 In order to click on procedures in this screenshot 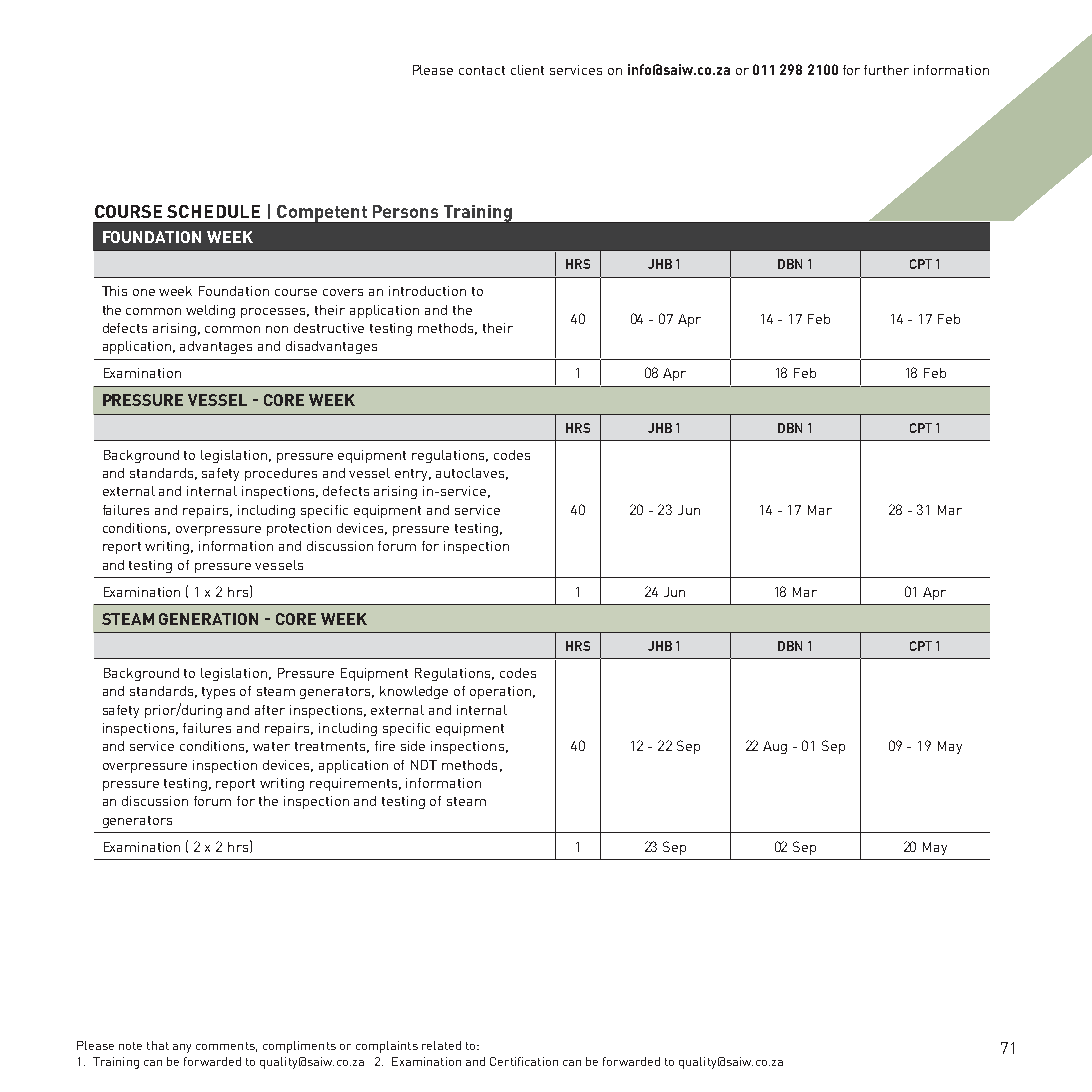, I will do `click(281, 474)`.
